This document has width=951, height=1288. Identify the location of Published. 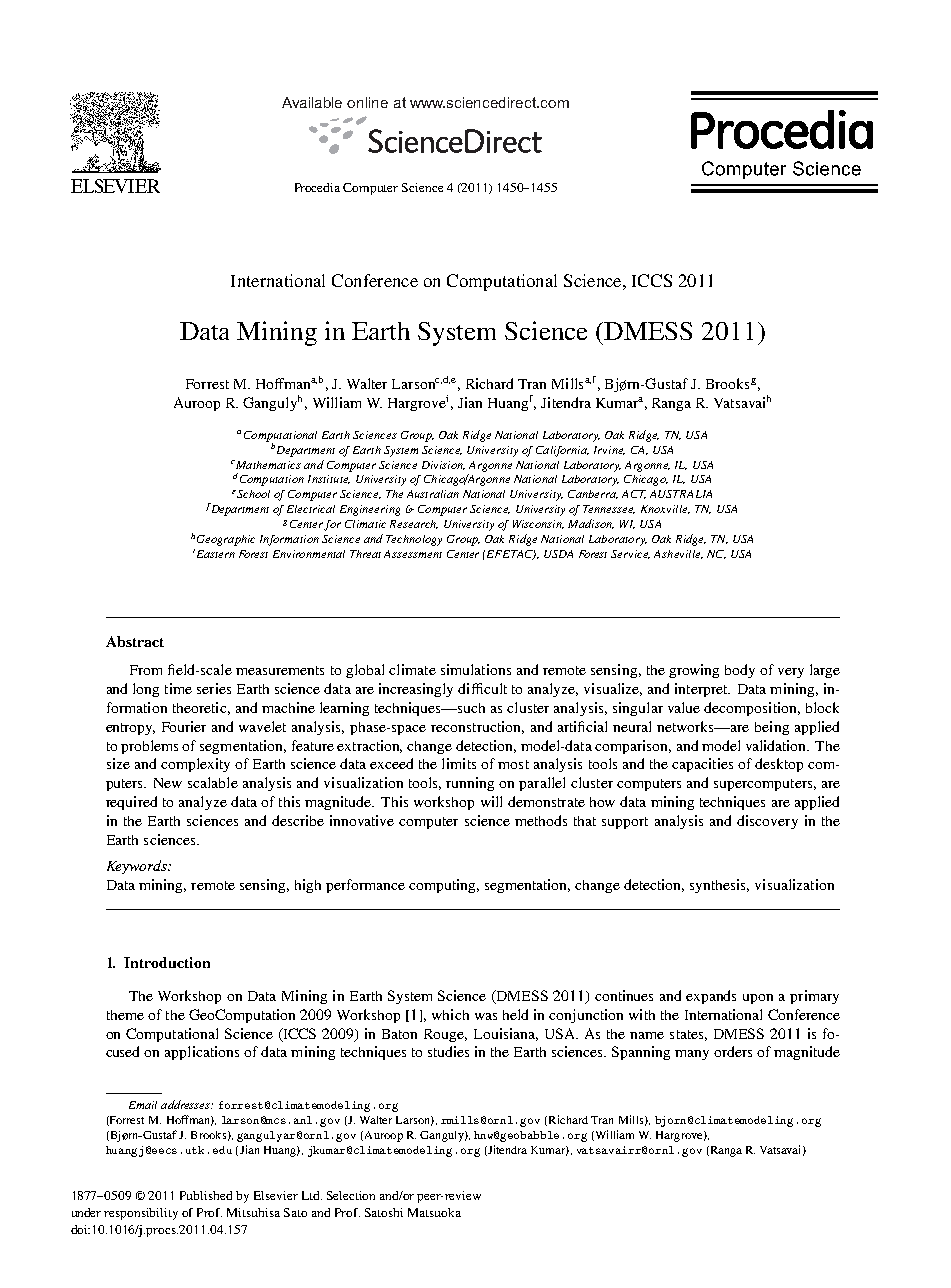
(206, 1195).
